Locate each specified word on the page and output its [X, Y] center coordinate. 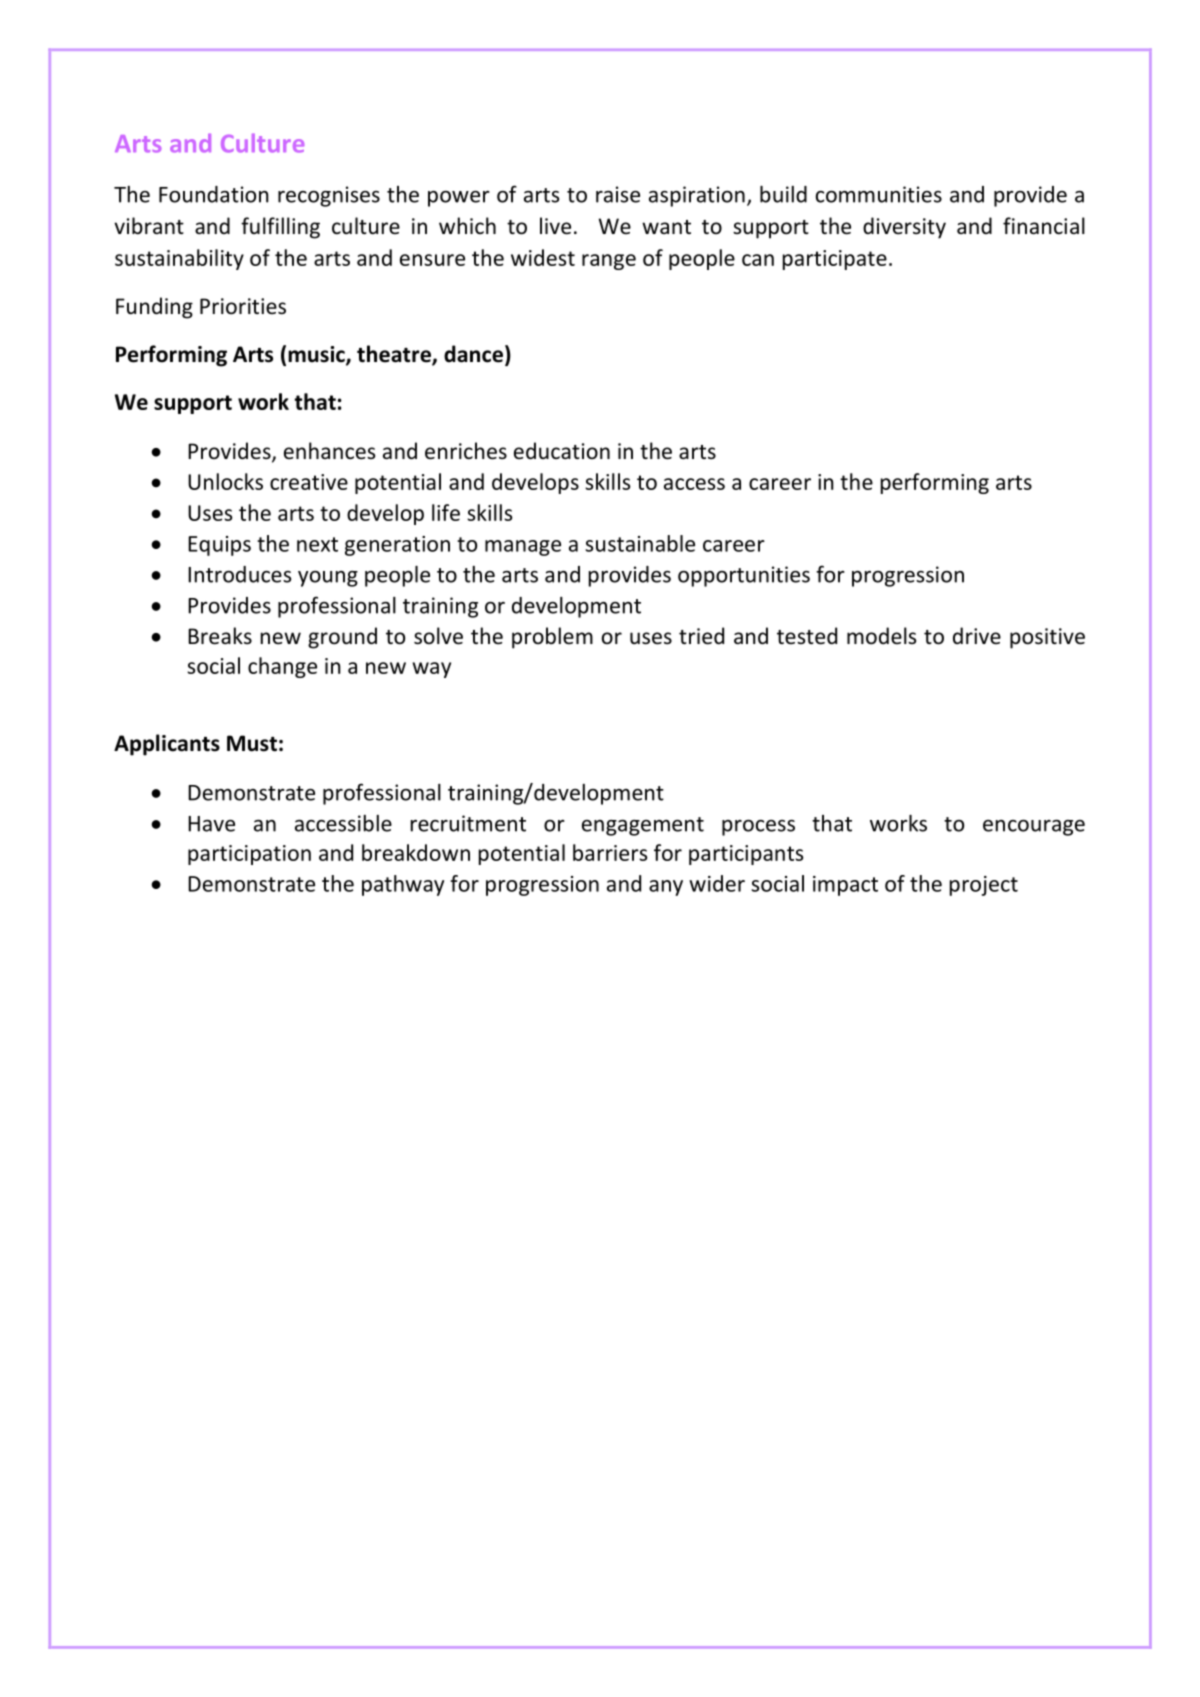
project [984, 886]
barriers [610, 852]
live [555, 226]
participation [249, 855]
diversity [904, 228]
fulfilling [280, 228]
